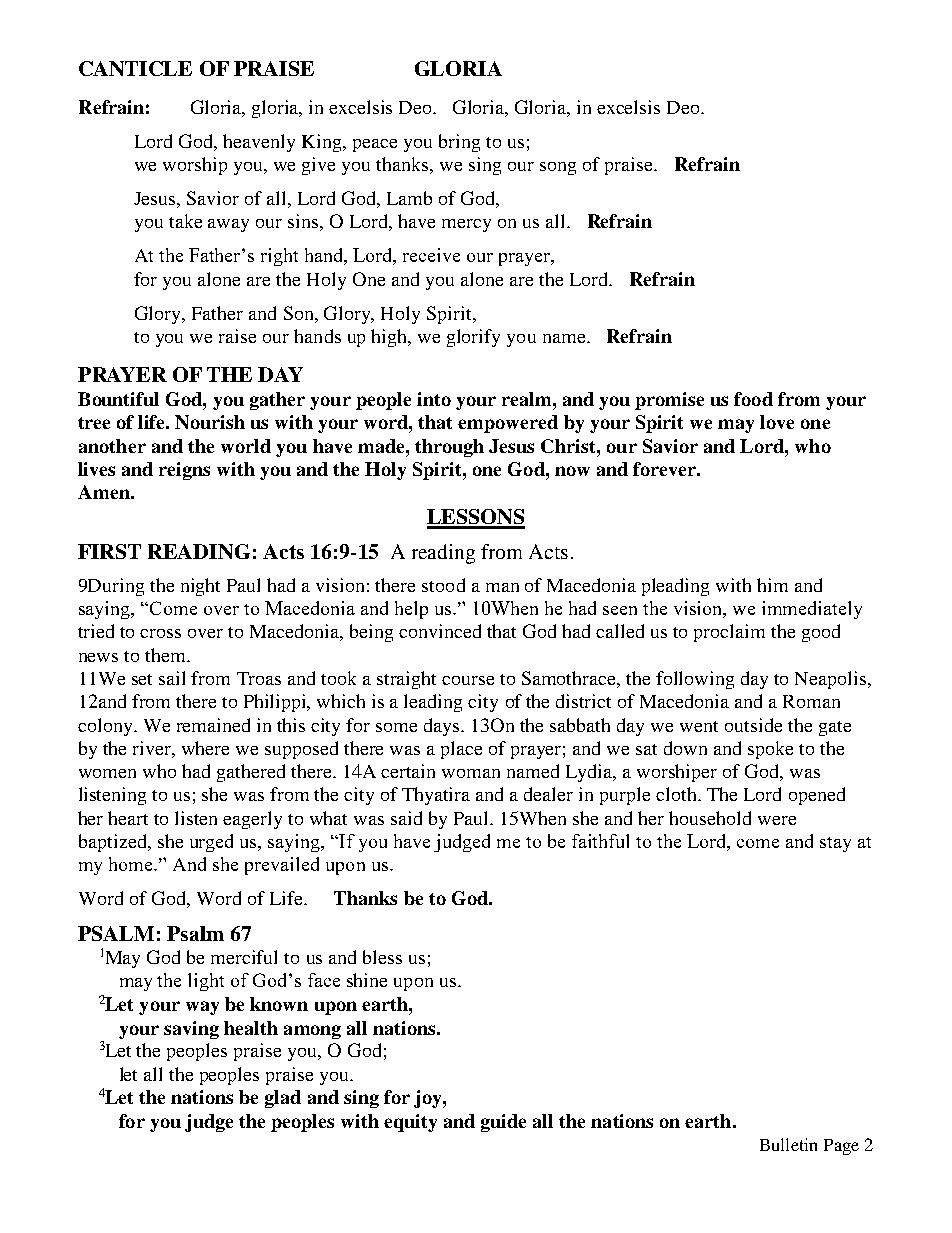 The width and height of the image is (952, 1233). Describe the element at coordinates (449, 448) in the image. I see `through` at that location.
